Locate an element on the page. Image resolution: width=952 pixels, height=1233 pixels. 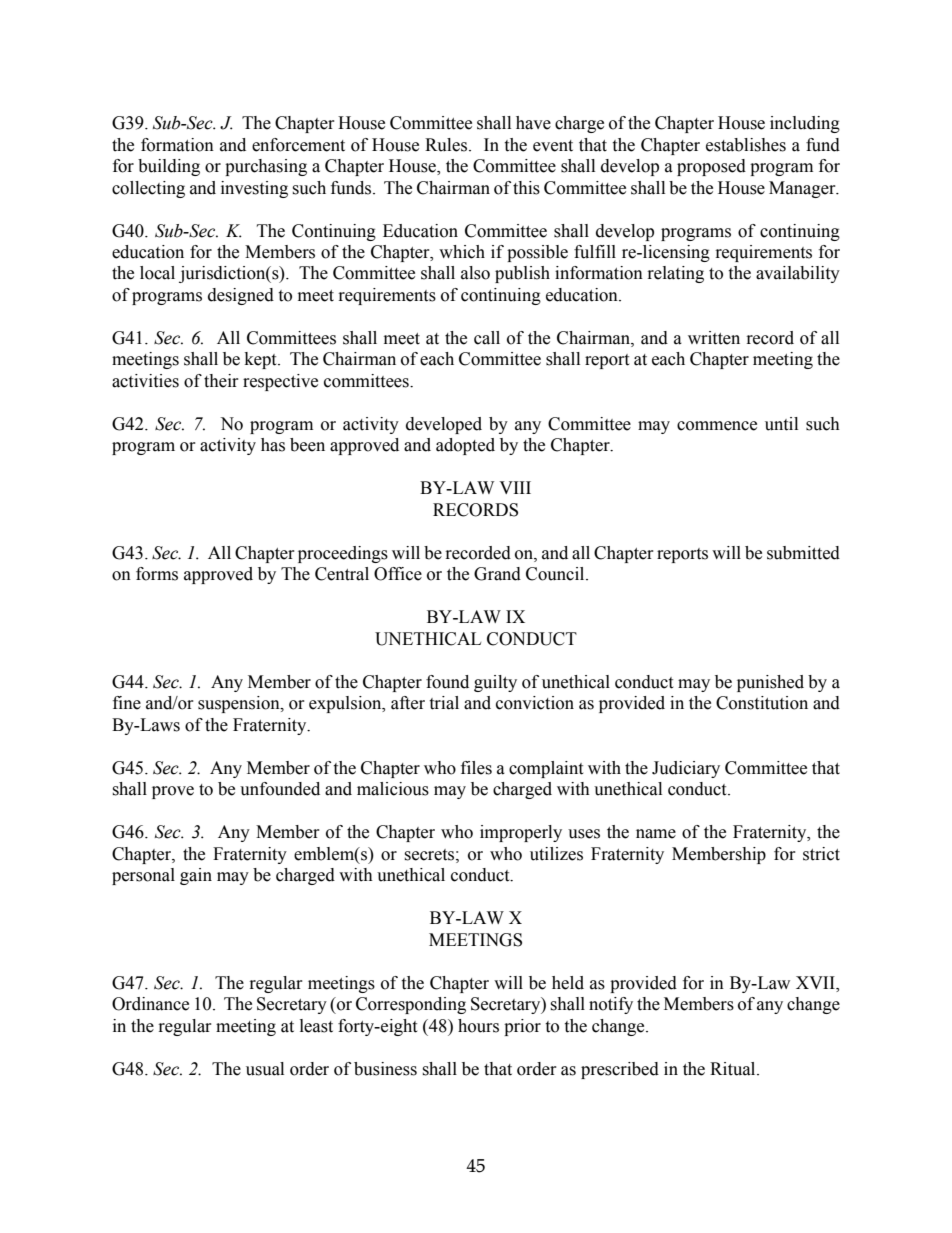
Rules is located at coordinates (447, 145).
